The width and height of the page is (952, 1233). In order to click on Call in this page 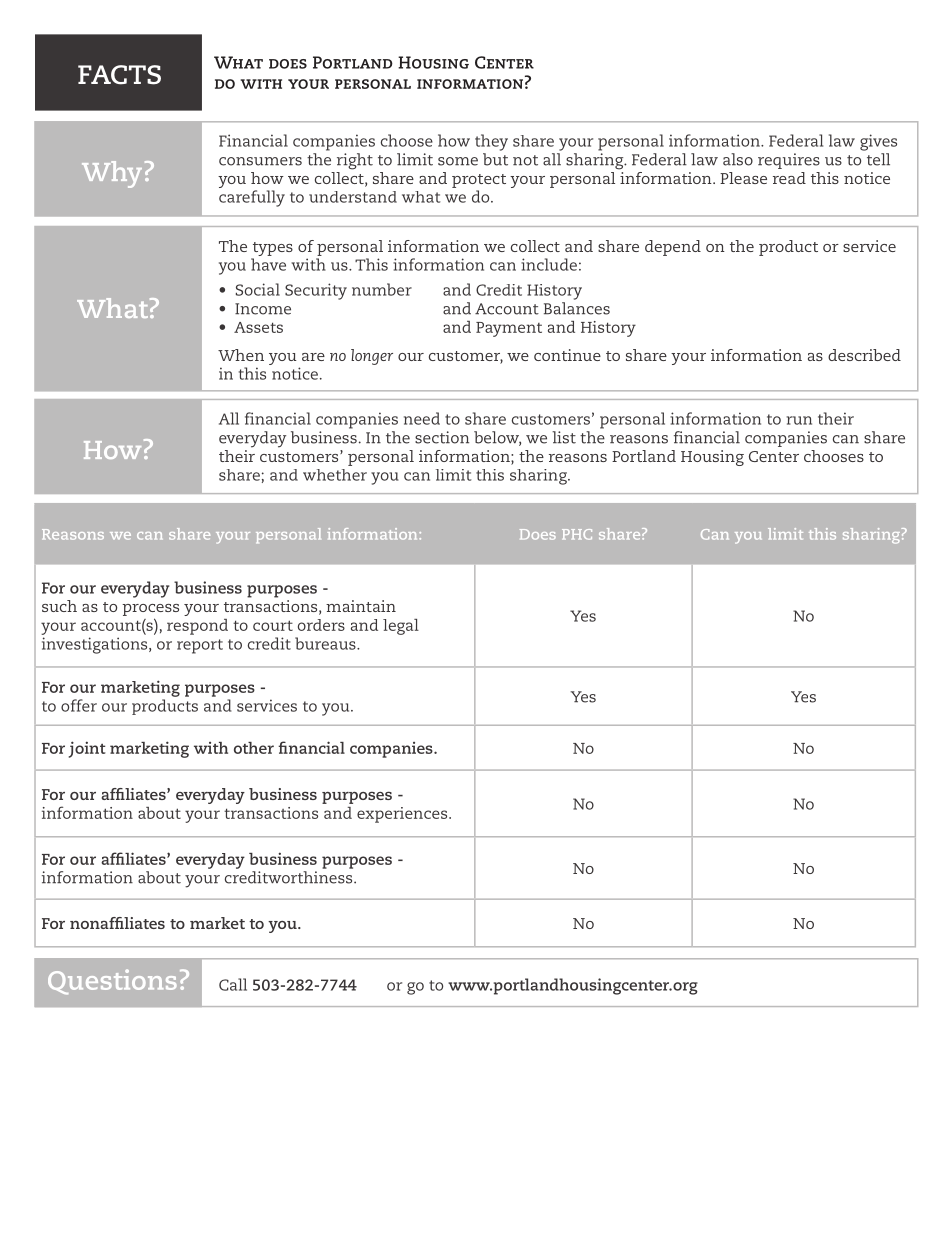, I will do `click(233, 984)`.
